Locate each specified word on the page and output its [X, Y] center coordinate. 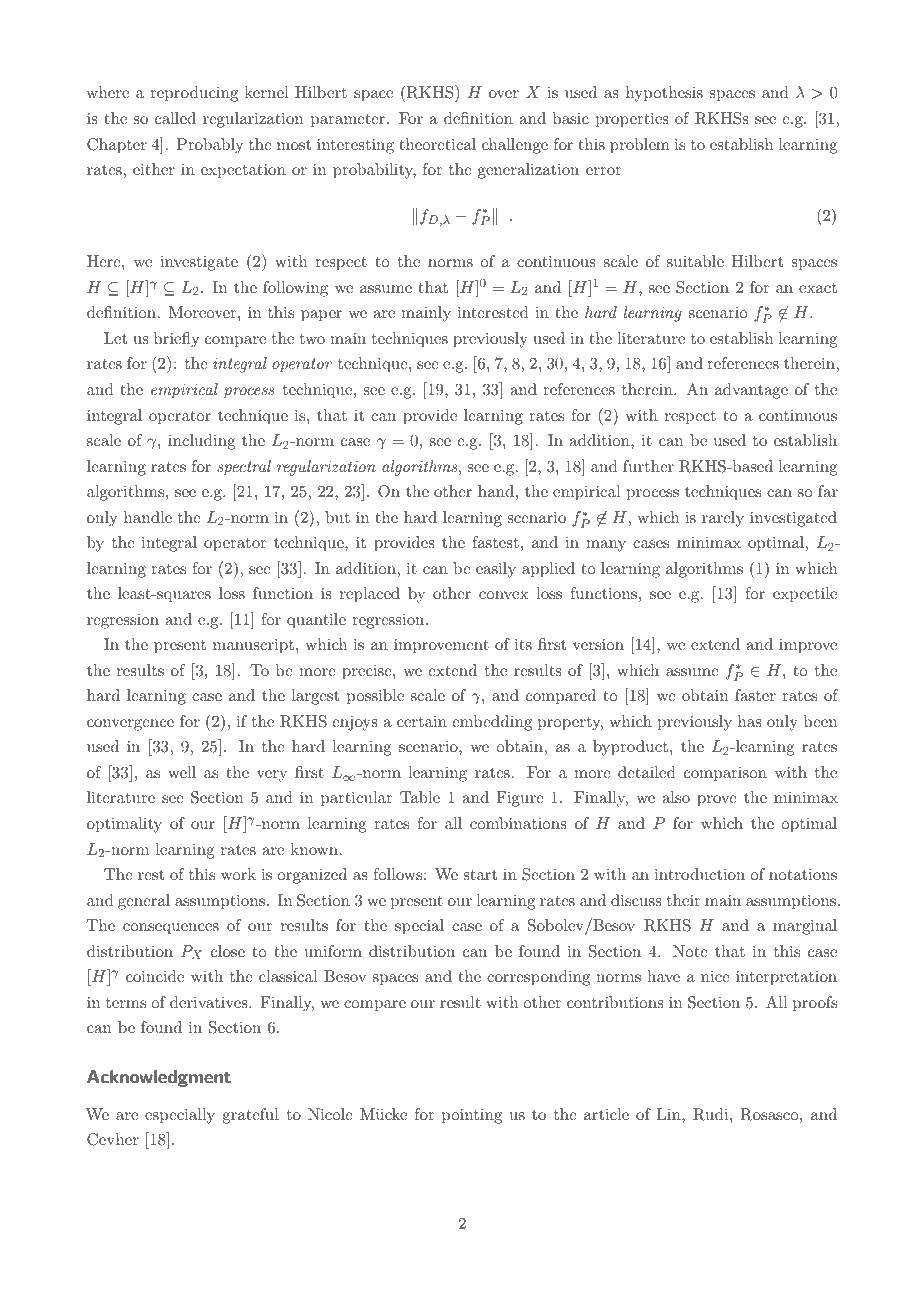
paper [321, 316]
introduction [700, 874]
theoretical [437, 144]
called [175, 118]
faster [755, 695]
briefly [176, 340]
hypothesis [664, 94]
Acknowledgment [159, 1078]
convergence [130, 725]
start [480, 875]
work [238, 874]
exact [818, 288]
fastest [495, 542]
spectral [244, 468]
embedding [492, 723]
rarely [723, 519]
